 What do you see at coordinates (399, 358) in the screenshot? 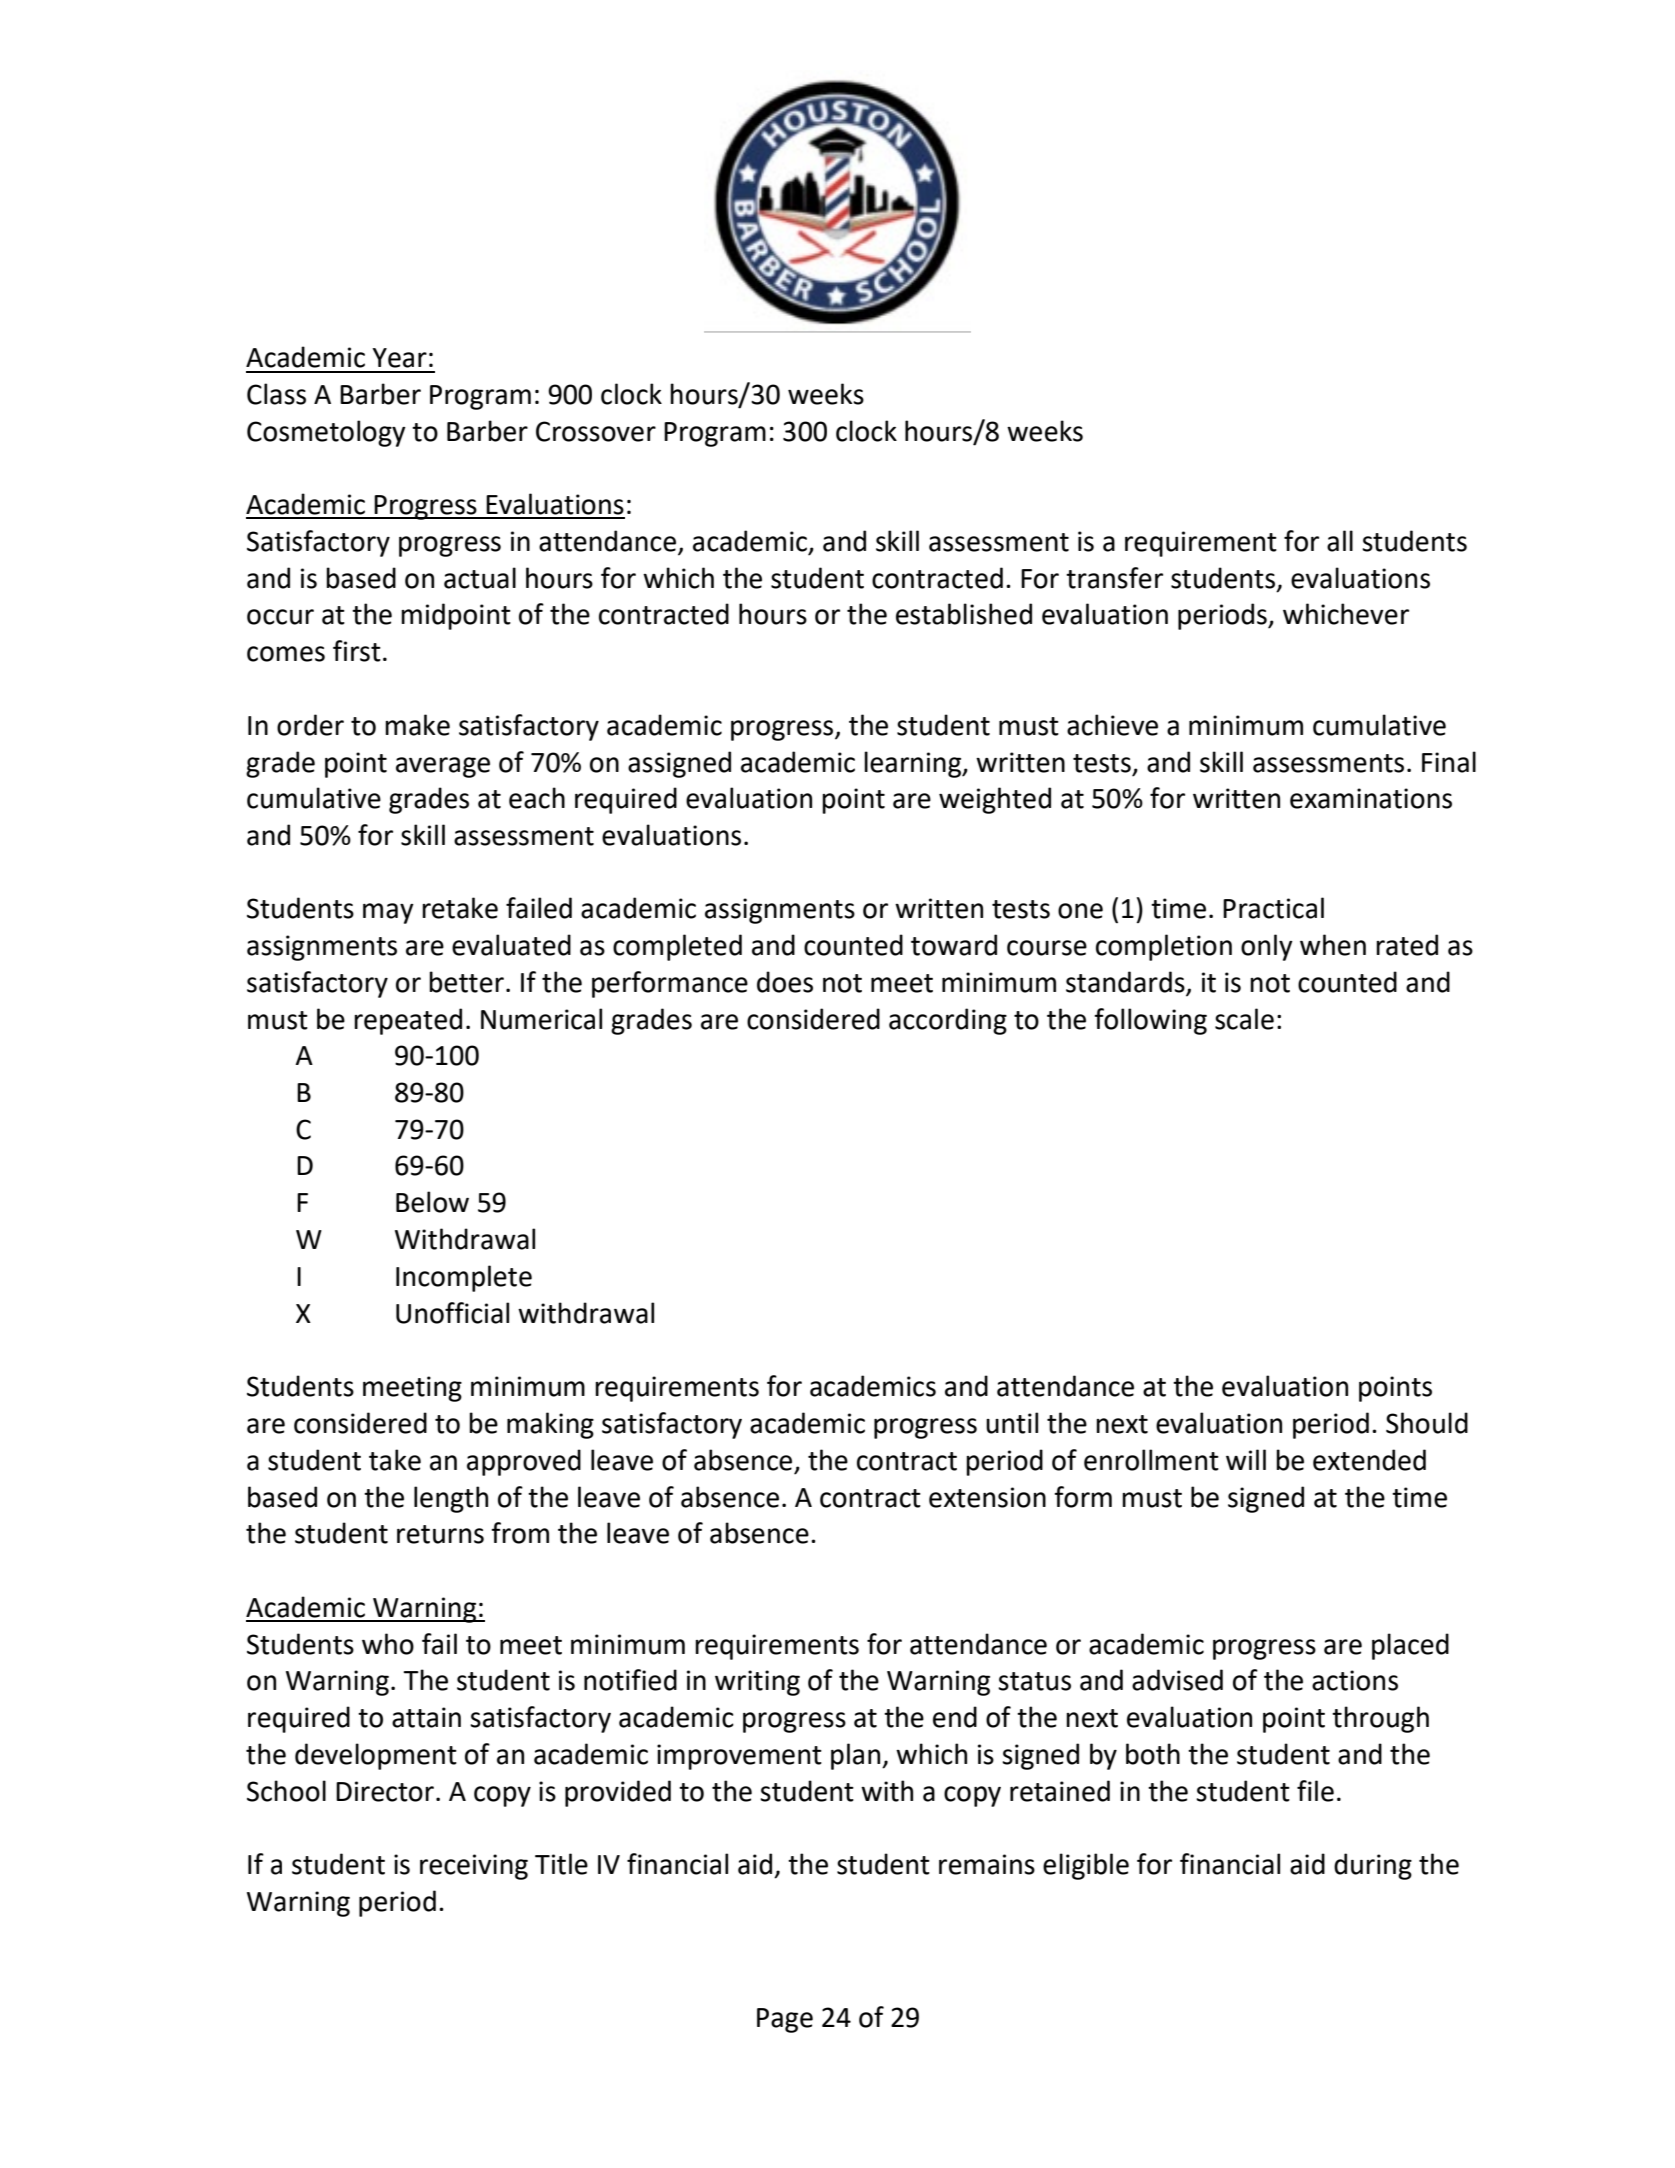
I see `Year` at bounding box center [399, 358].
